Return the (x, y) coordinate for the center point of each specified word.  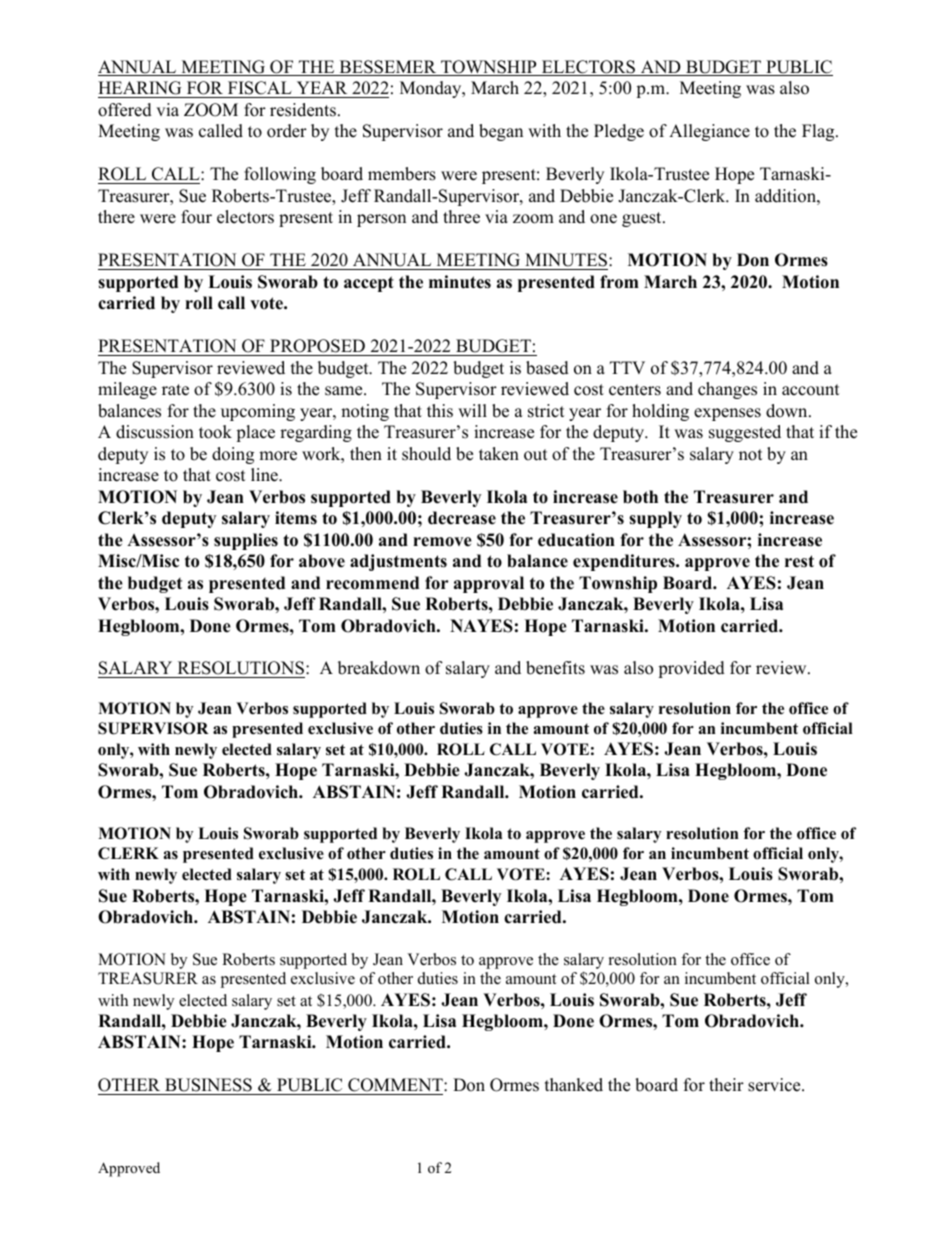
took (215, 432)
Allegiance (709, 132)
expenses (727, 414)
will (472, 410)
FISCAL (259, 89)
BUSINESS (208, 1086)
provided (691, 669)
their (726, 1085)
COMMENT (395, 1086)
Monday (432, 89)
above (322, 561)
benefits (555, 668)
